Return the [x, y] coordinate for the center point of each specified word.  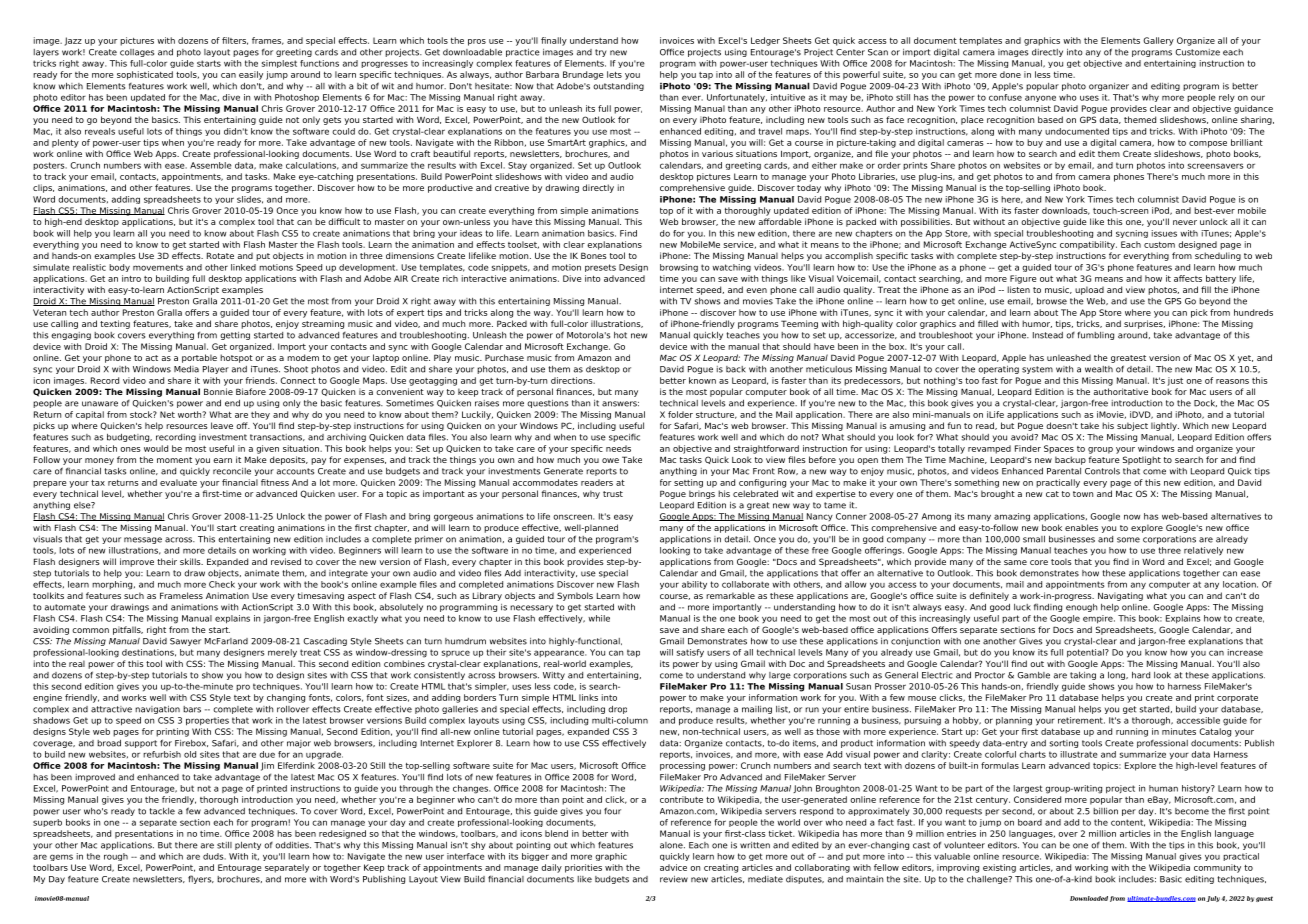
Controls [1102, 471]
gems [61, 857]
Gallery [1158, 41]
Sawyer [185, 642]
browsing [679, 268]
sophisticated [145, 75]
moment [174, 460]
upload [1089, 290]
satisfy [690, 653]
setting [688, 483]
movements [158, 267]
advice [673, 867]
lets [614, 74]
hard [1141, 675]
